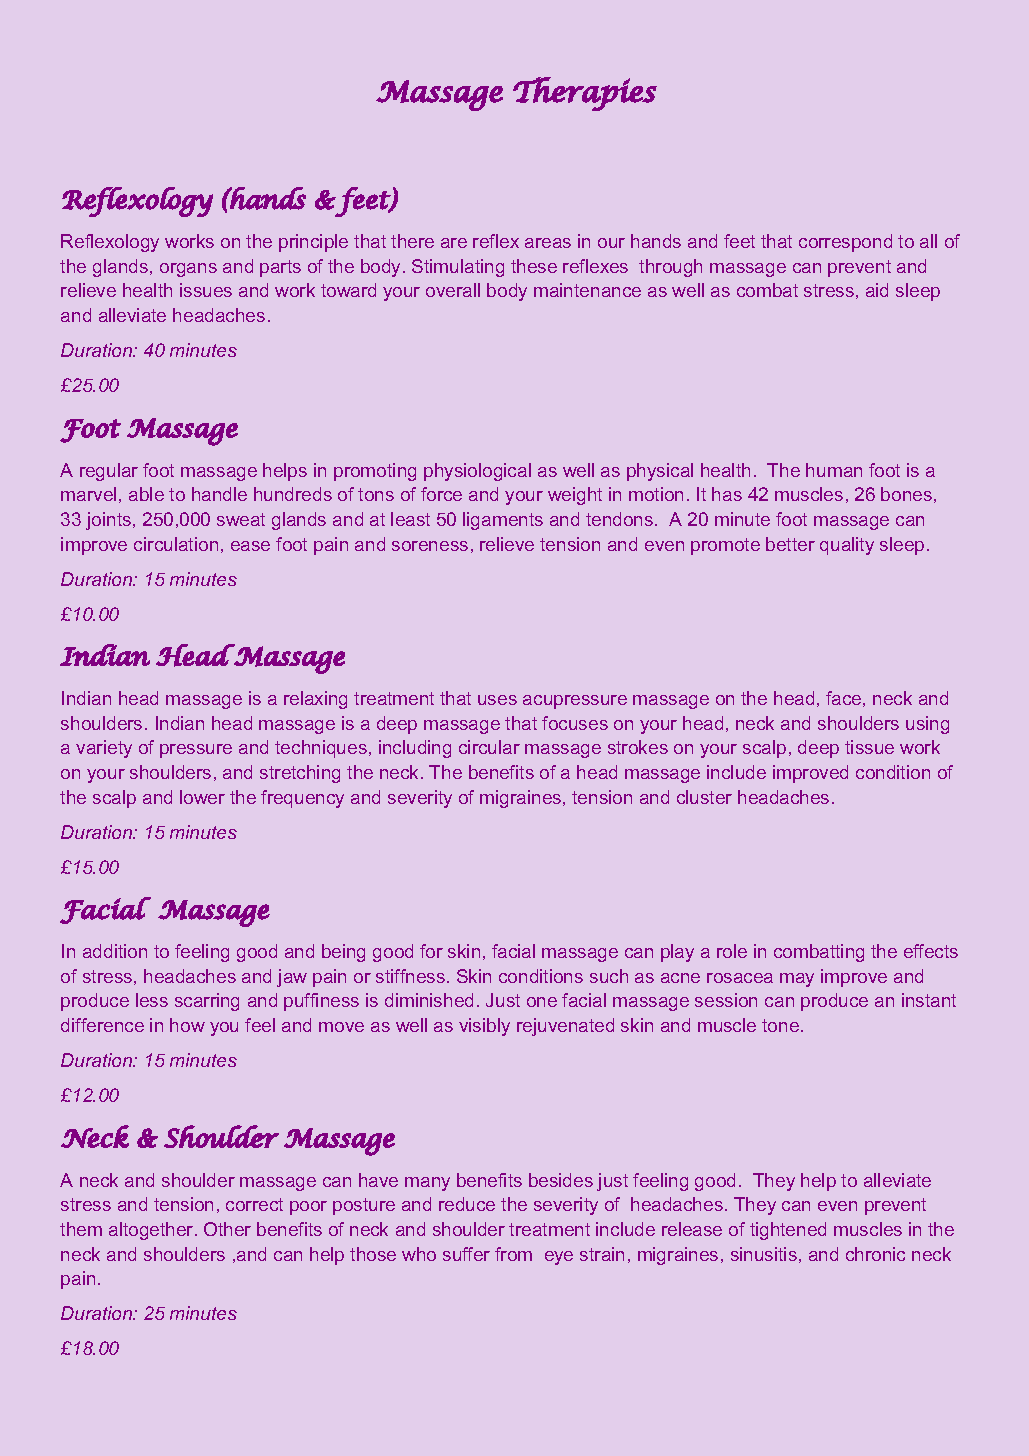  What do you see at coordinates (869, 747) in the image?
I see `tissue` at bounding box center [869, 747].
